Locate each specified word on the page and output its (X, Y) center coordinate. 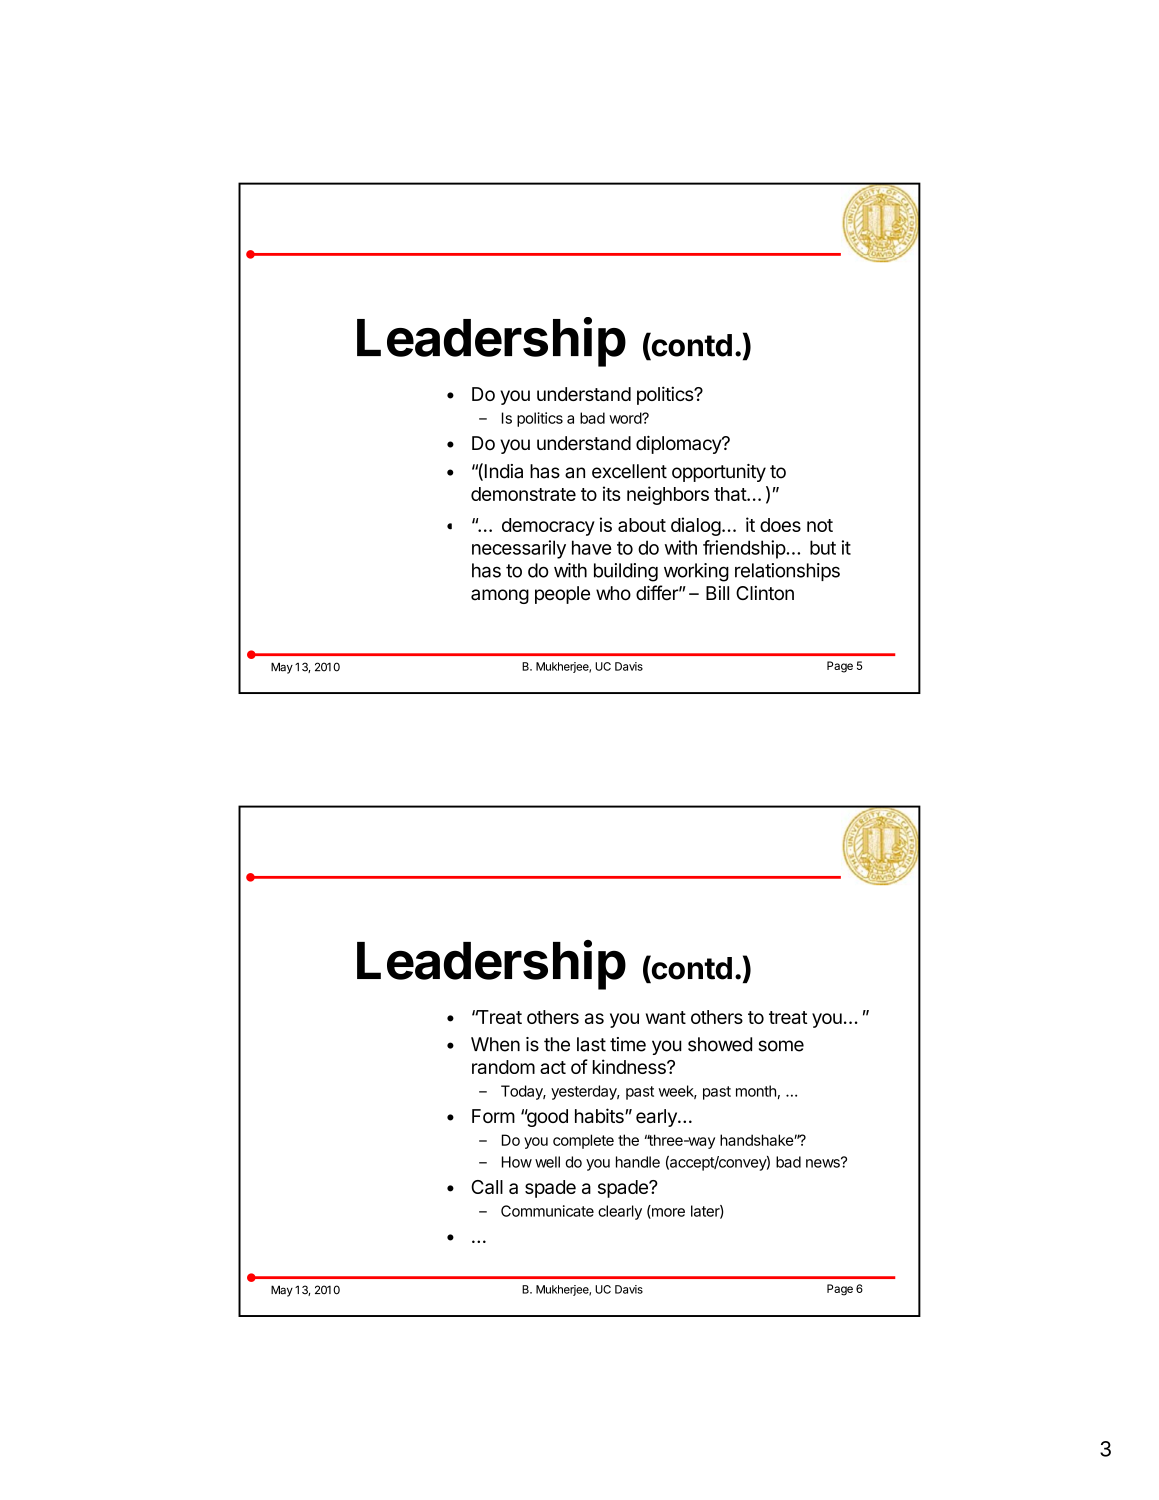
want (666, 1017)
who (613, 593)
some (781, 1046)
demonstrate (523, 494)
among (500, 596)
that (731, 494)
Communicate (547, 1211)
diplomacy (679, 444)
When (495, 1044)
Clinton (765, 593)
